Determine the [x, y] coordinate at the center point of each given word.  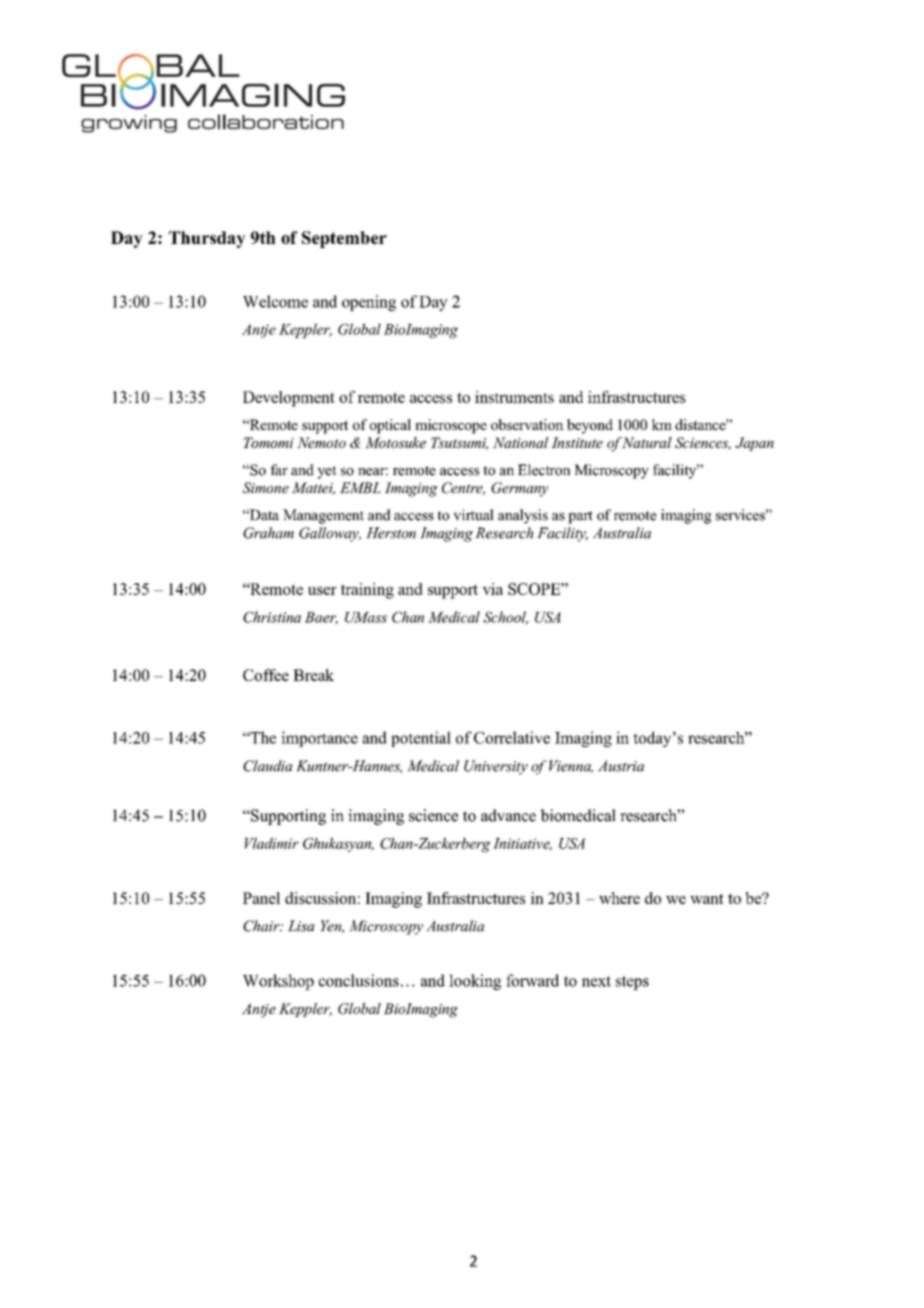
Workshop [278, 982]
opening [369, 303]
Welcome [275, 301]
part [580, 517]
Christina [272, 617]
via [492, 589]
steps [632, 983]
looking [475, 982]
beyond [590, 426]
